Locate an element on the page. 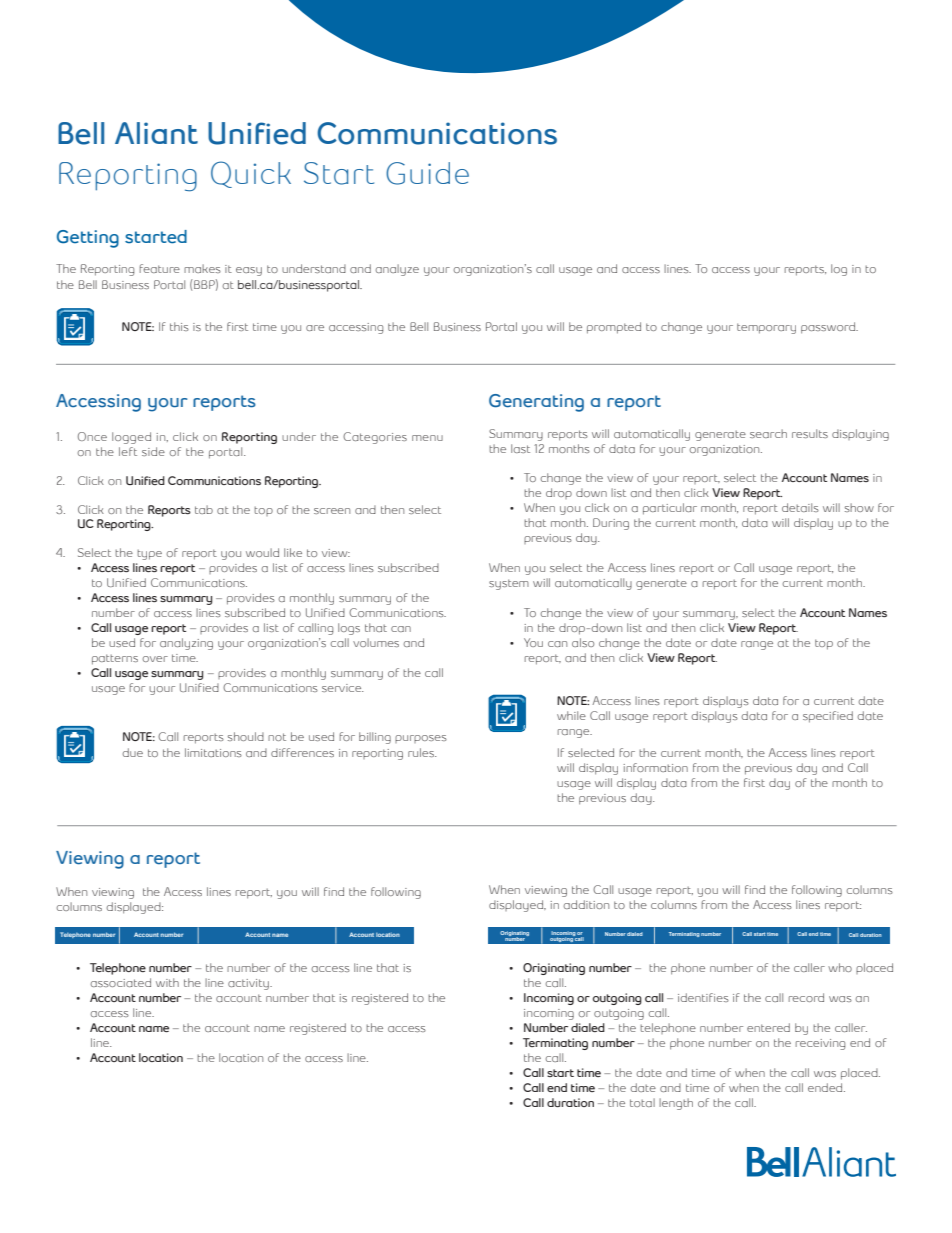 The height and width of the image is (1233, 952). Quick is located at coordinates (251, 174).
